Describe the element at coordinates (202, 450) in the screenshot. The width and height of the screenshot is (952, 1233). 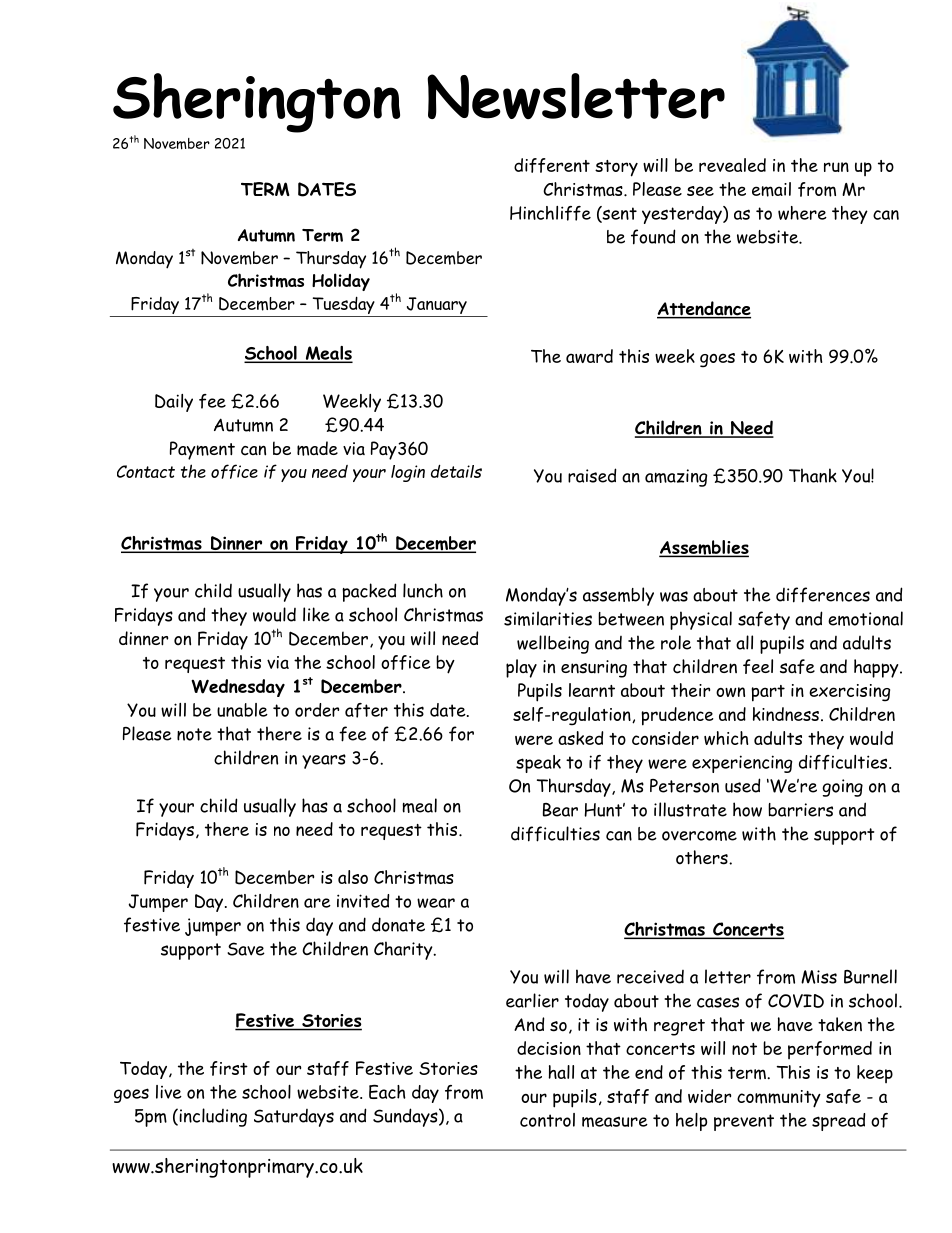
I see `Payment` at that location.
